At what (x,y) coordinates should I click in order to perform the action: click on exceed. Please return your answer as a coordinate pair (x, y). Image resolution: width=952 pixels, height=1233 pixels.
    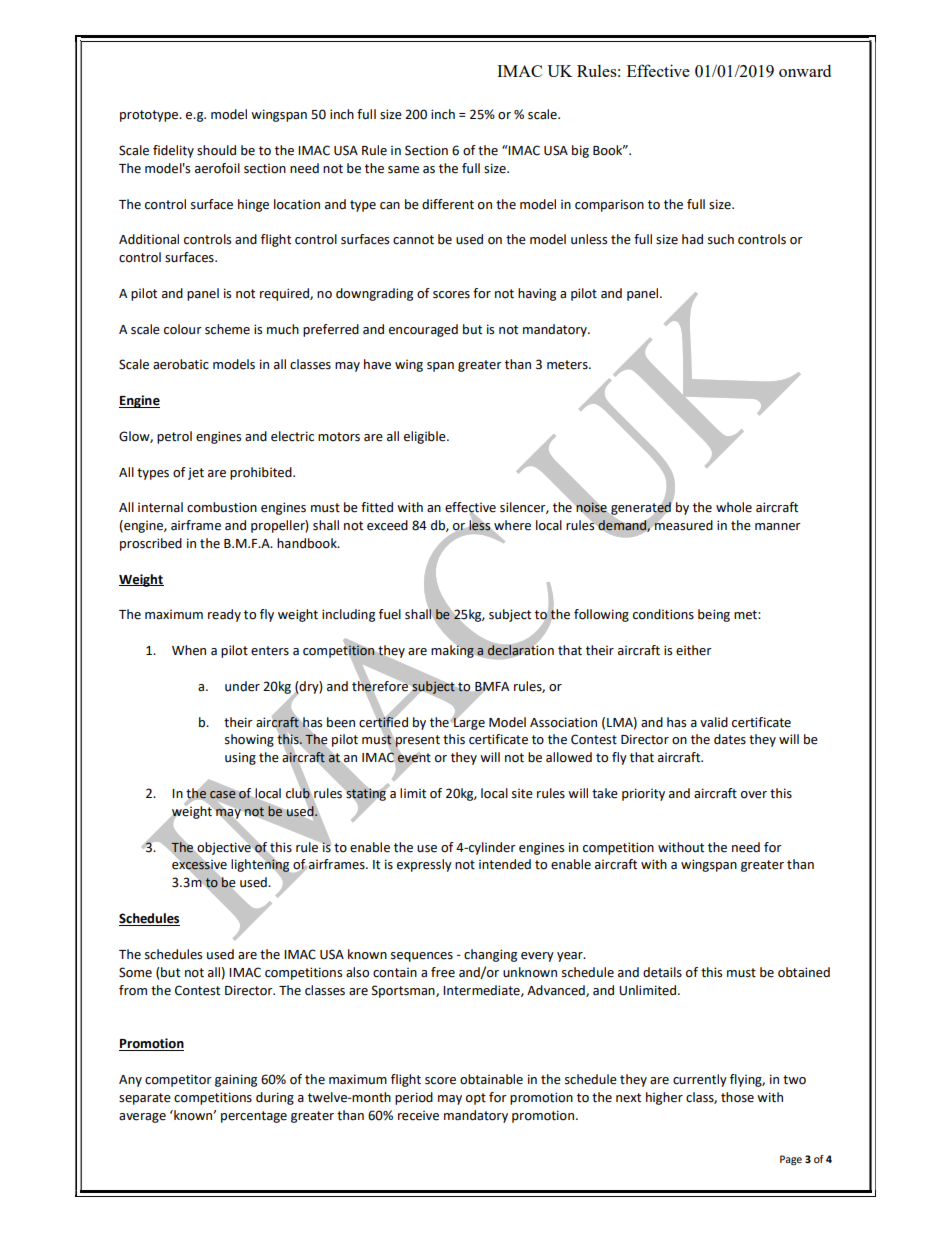
    Looking at the image, I should click on (387, 525).
